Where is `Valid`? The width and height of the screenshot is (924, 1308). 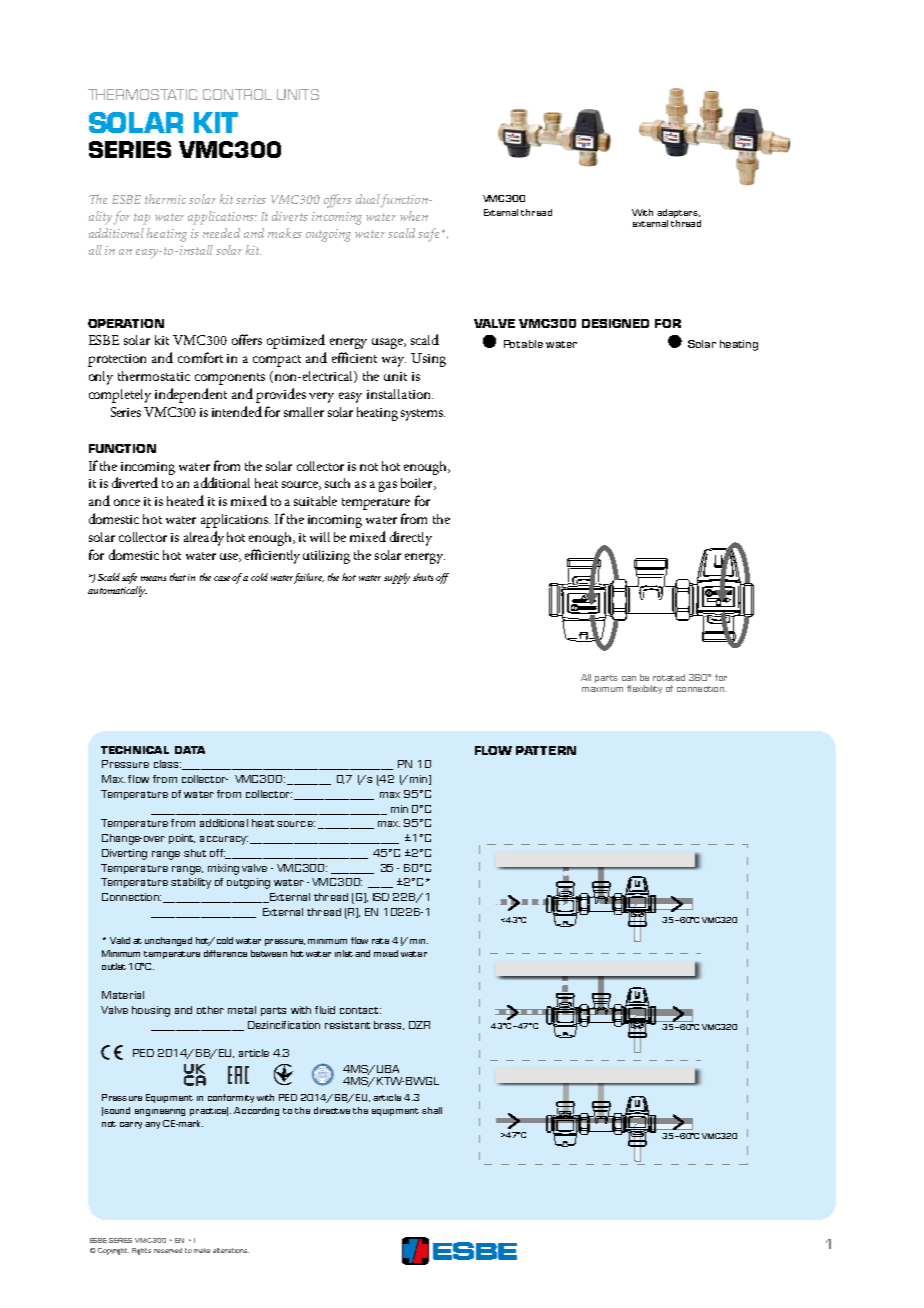 Valid is located at coordinates (120, 940).
